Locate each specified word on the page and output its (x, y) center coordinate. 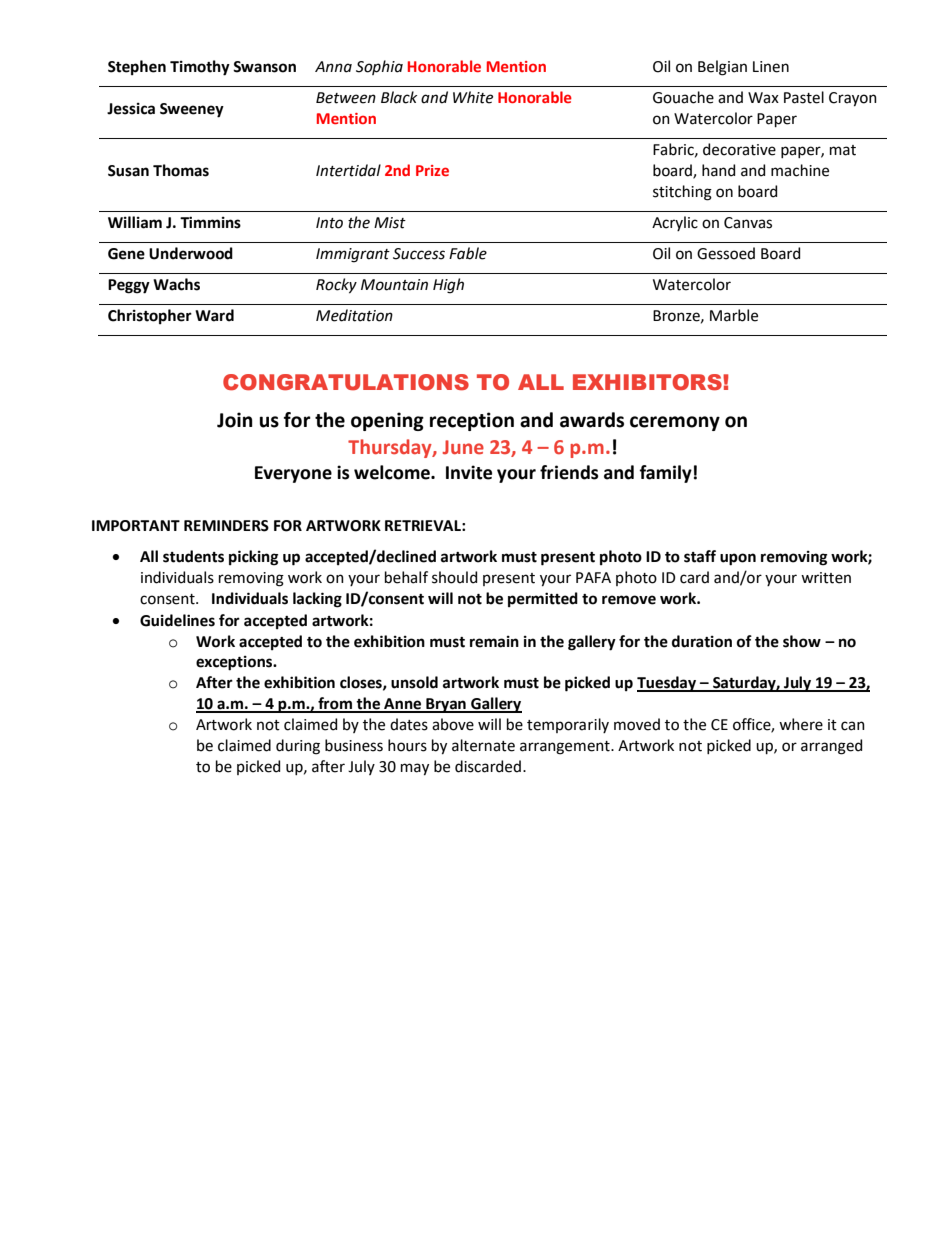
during (298, 747)
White (473, 97)
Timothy (200, 68)
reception (472, 421)
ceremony (675, 423)
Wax (763, 98)
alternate (483, 745)
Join (235, 420)
